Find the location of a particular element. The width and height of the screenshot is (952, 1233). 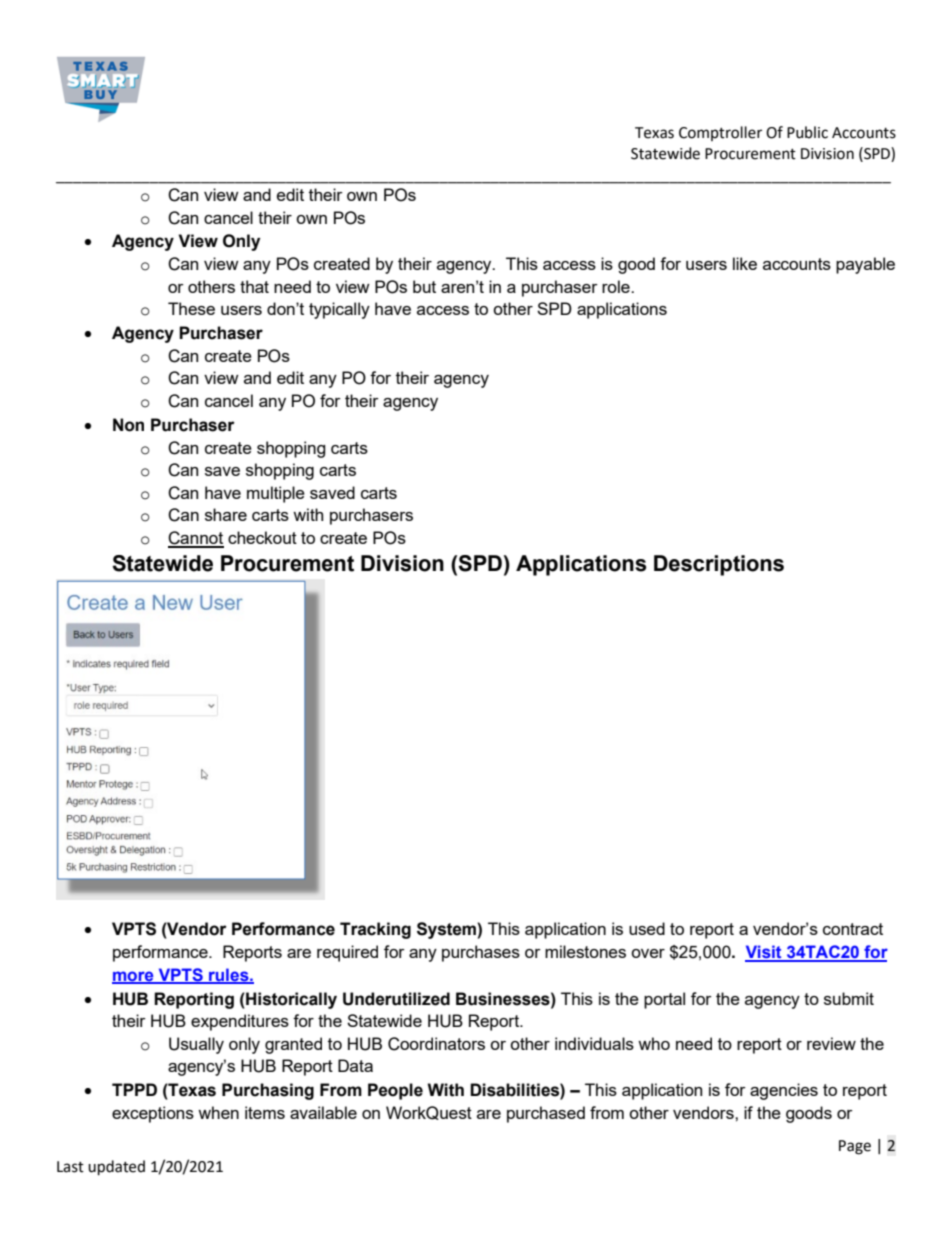

Underutilized is located at coordinates (396, 999).
